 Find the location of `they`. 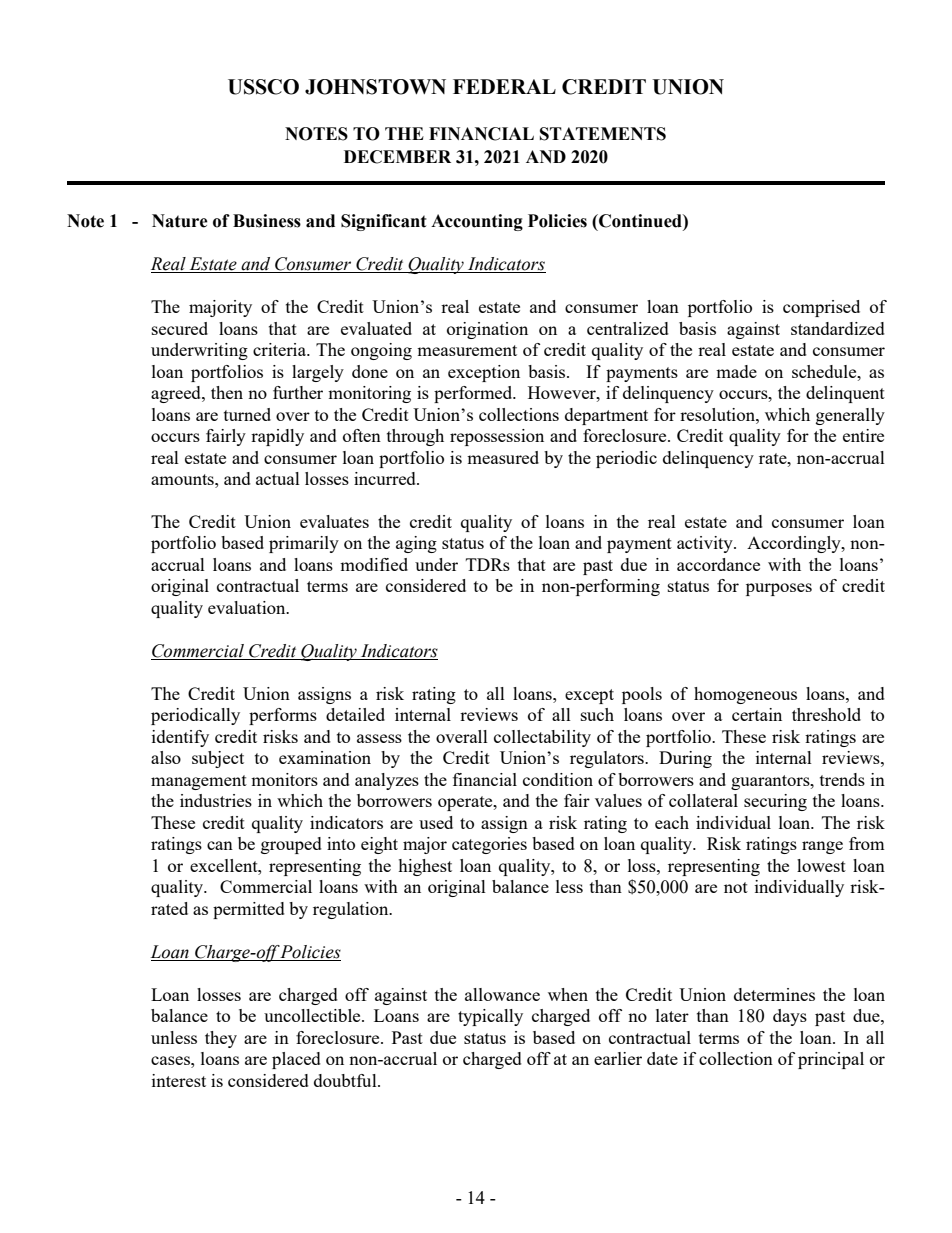

they is located at coordinates (221, 1039).
